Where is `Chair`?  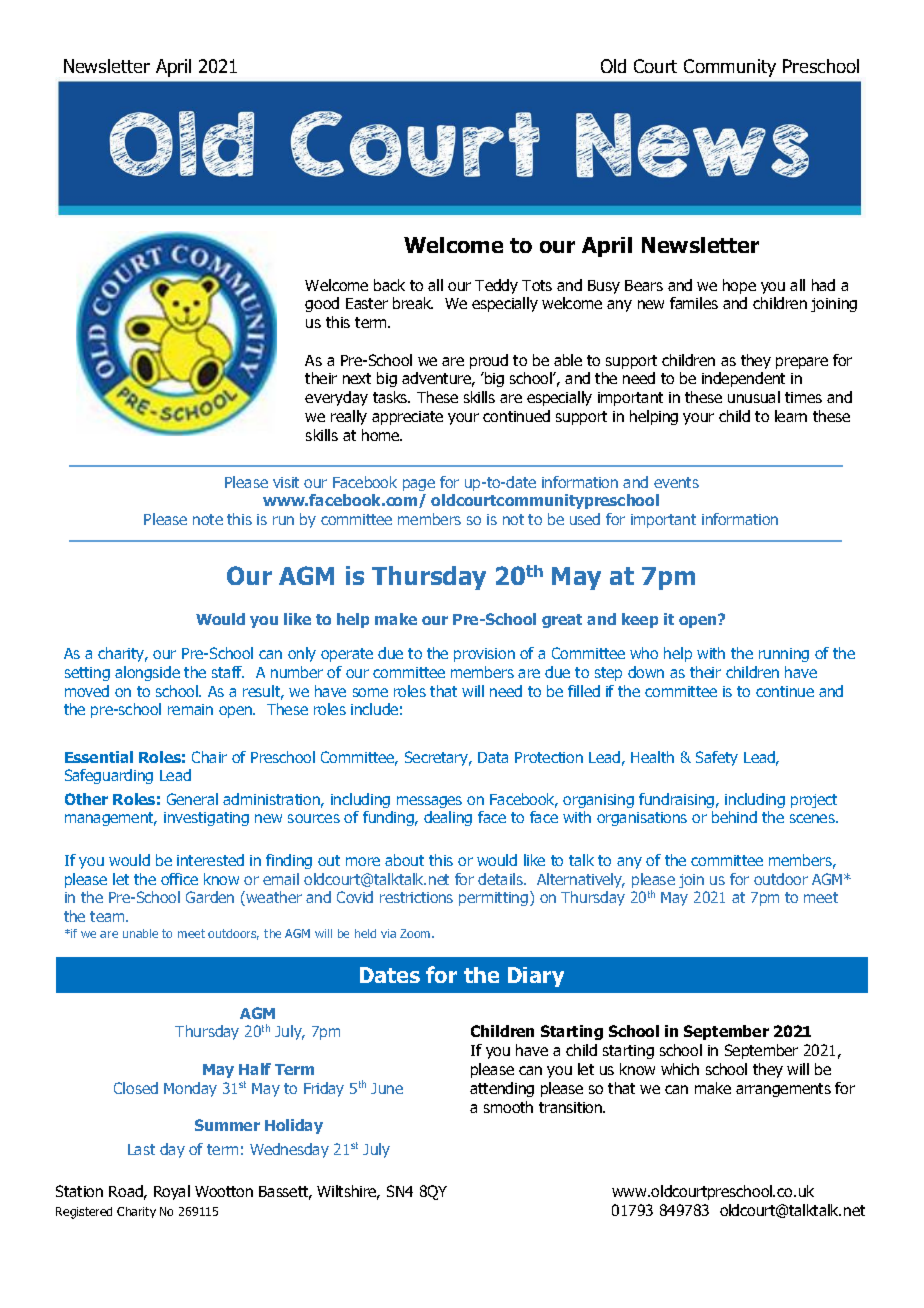
Chair is located at coordinates (209, 757).
